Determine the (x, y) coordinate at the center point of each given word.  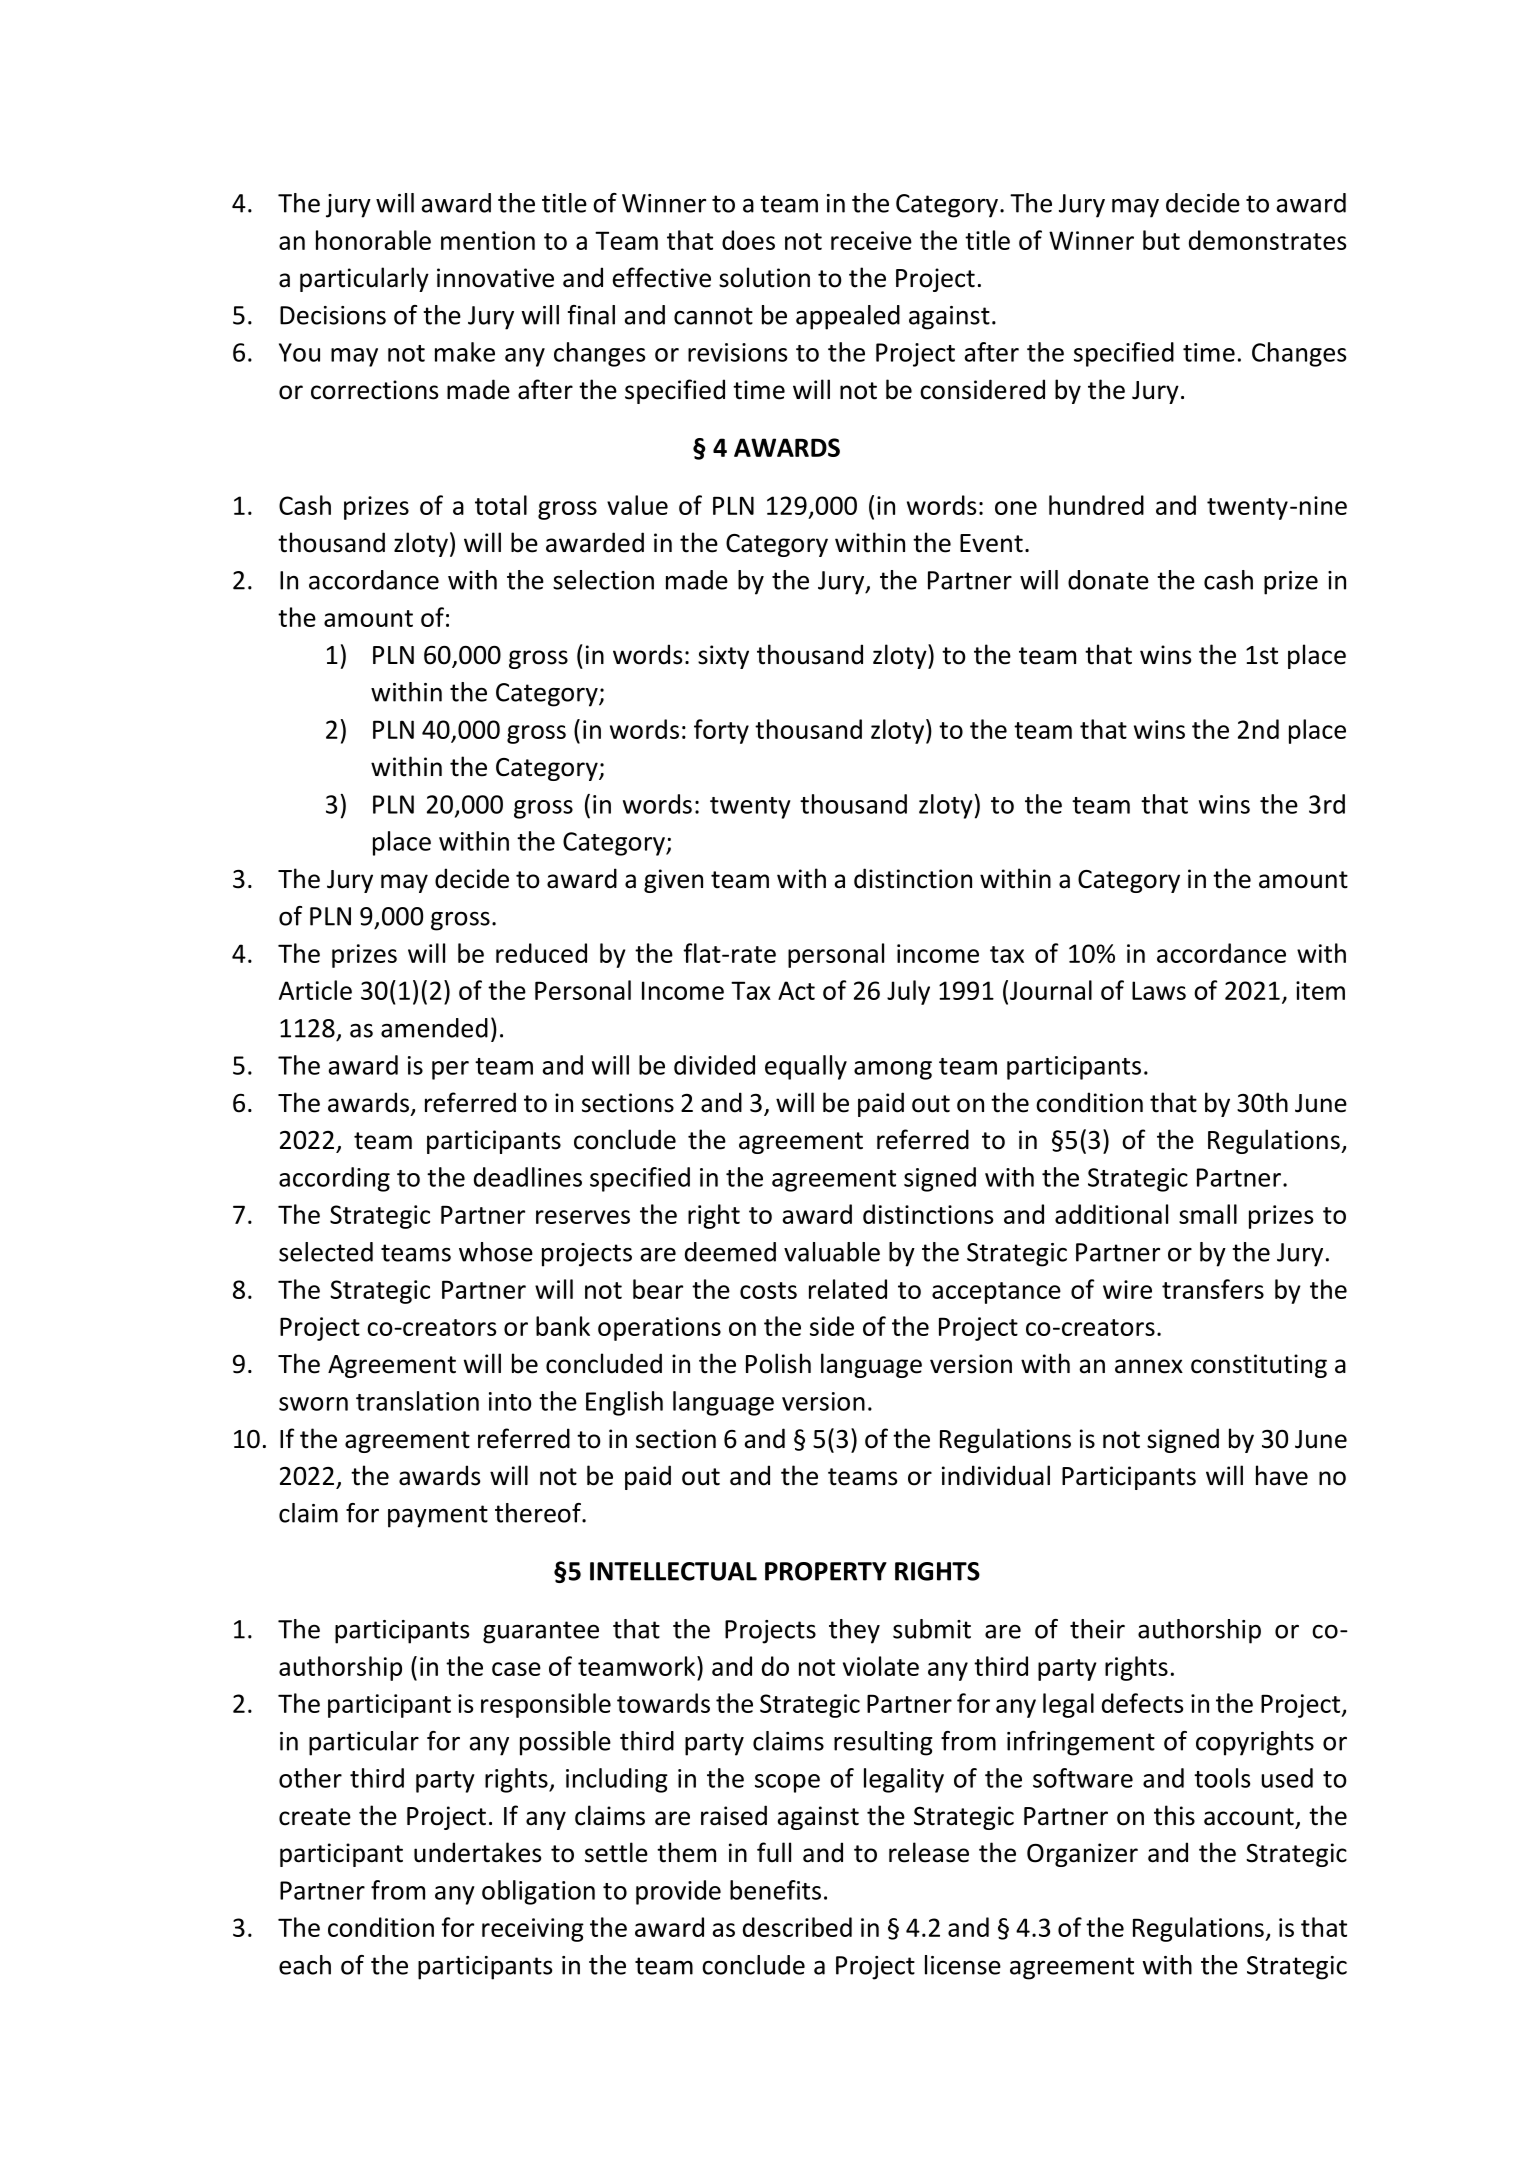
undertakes (477, 1852)
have (1282, 1475)
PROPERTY (826, 1571)
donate (1108, 580)
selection (603, 580)
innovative (495, 278)
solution (764, 277)
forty (721, 731)
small (1208, 1214)
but (1161, 240)
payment (438, 1516)
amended (434, 1028)
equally (806, 1067)
